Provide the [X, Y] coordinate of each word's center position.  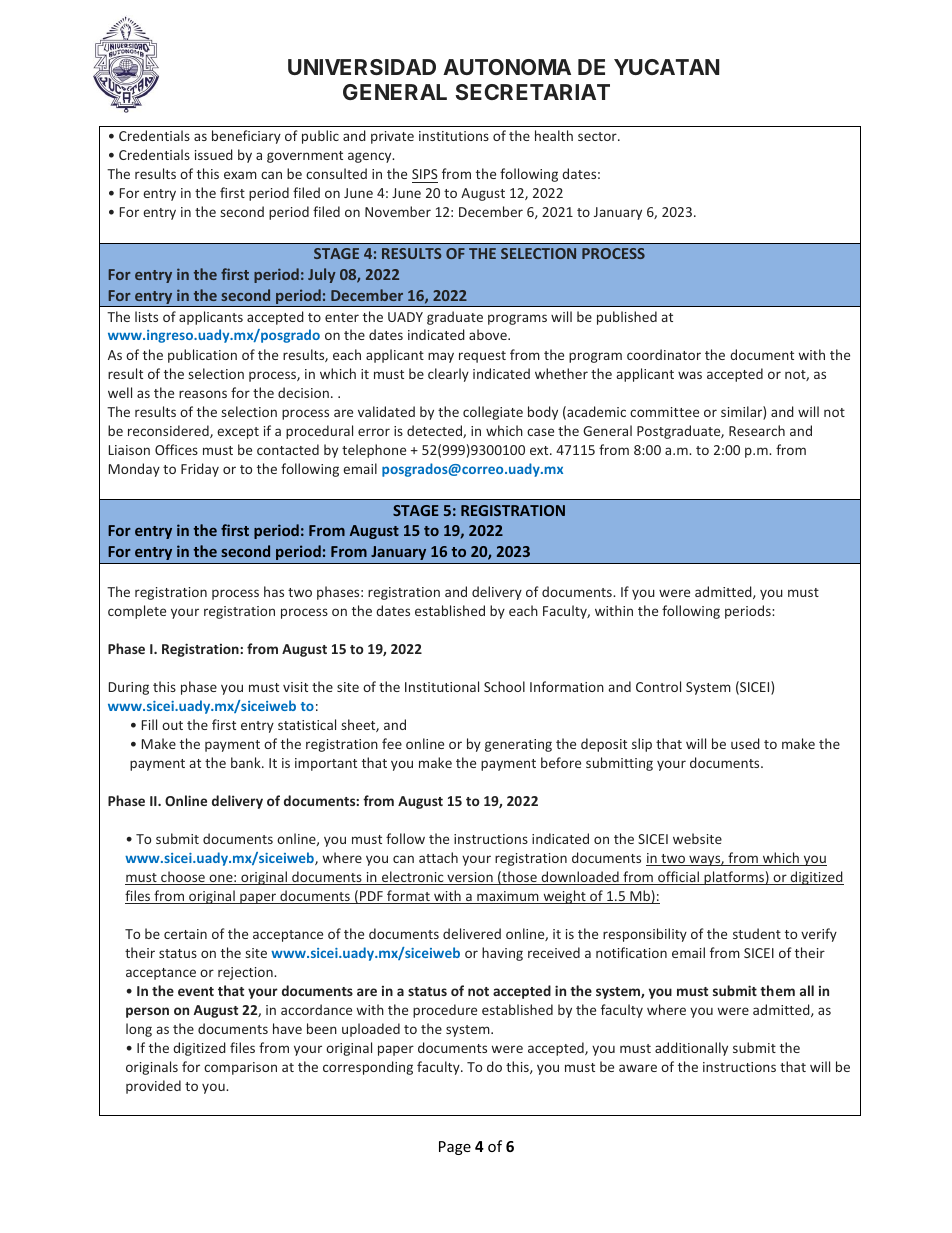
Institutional [442, 686]
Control [658, 686]
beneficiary [246, 137]
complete [137, 612]
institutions [454, 136]
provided [153, 1087]
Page [455, 1148]
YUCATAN [666, 67]
